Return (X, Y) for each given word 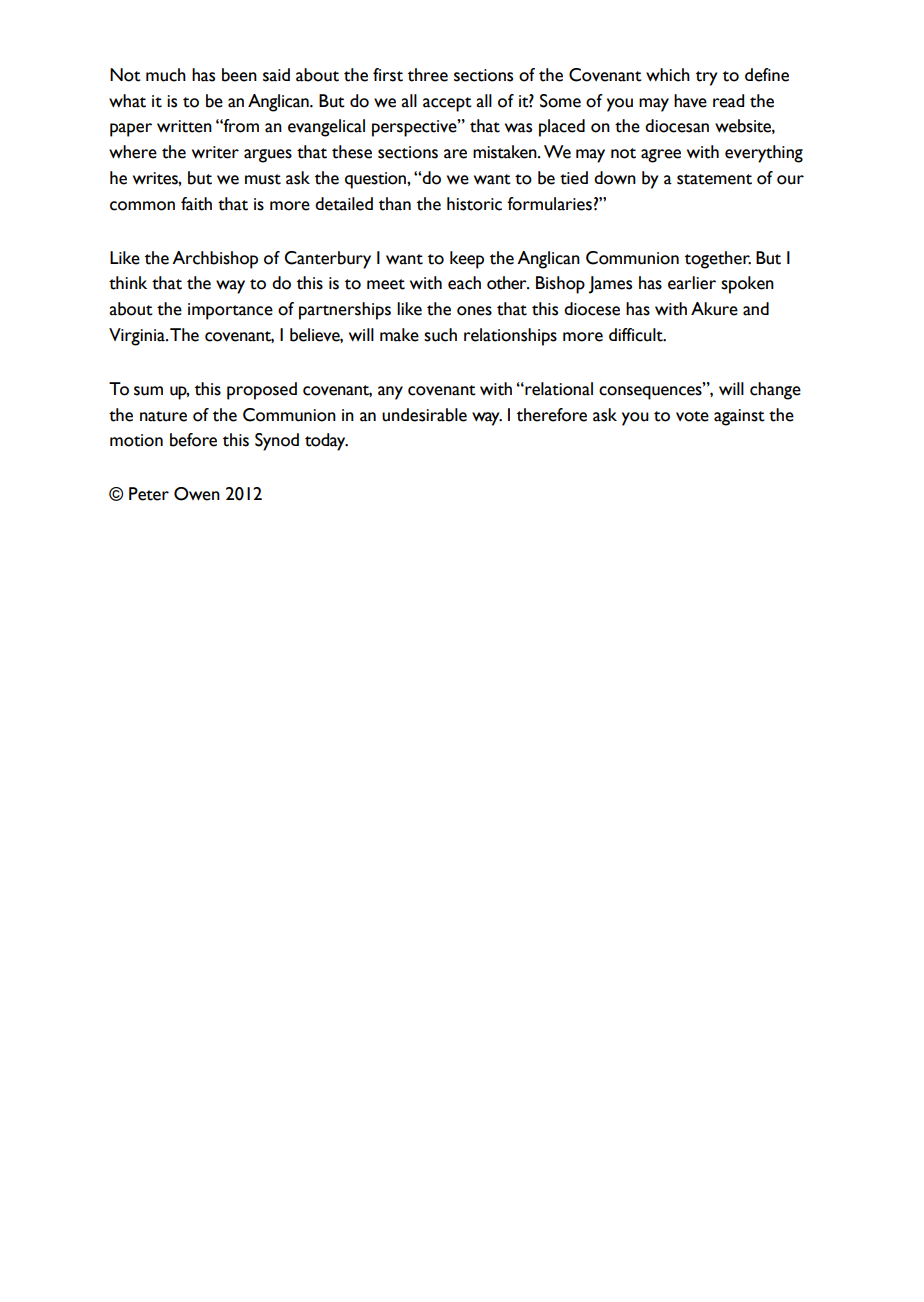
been (239, 75)
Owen (197, 494)
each (464, 283)
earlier (692, 283)
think (128, 283)
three (428, 75)
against (739, 417)
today (326, 442)
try (706, 78)
